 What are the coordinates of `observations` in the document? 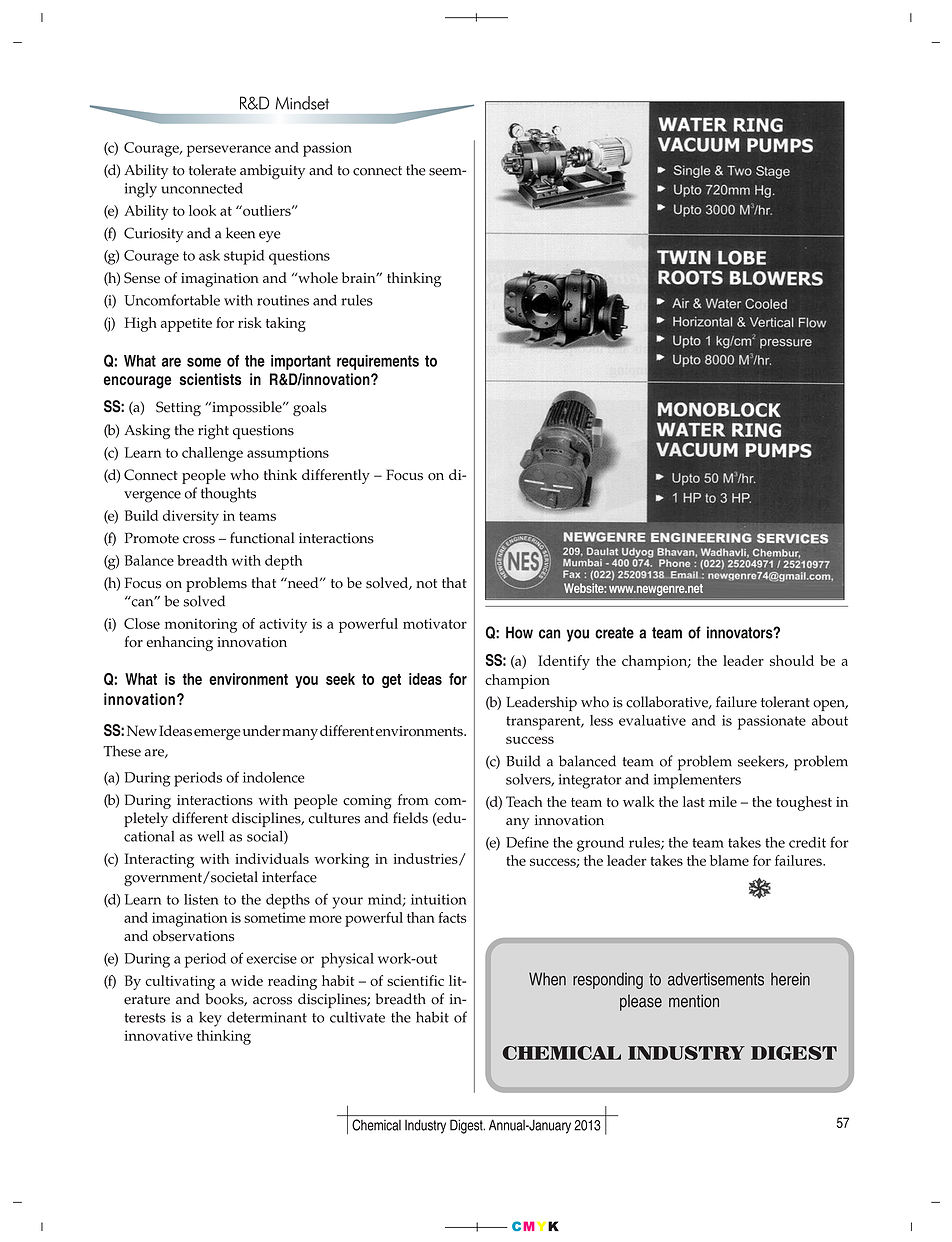 It's located at (193, 936).
